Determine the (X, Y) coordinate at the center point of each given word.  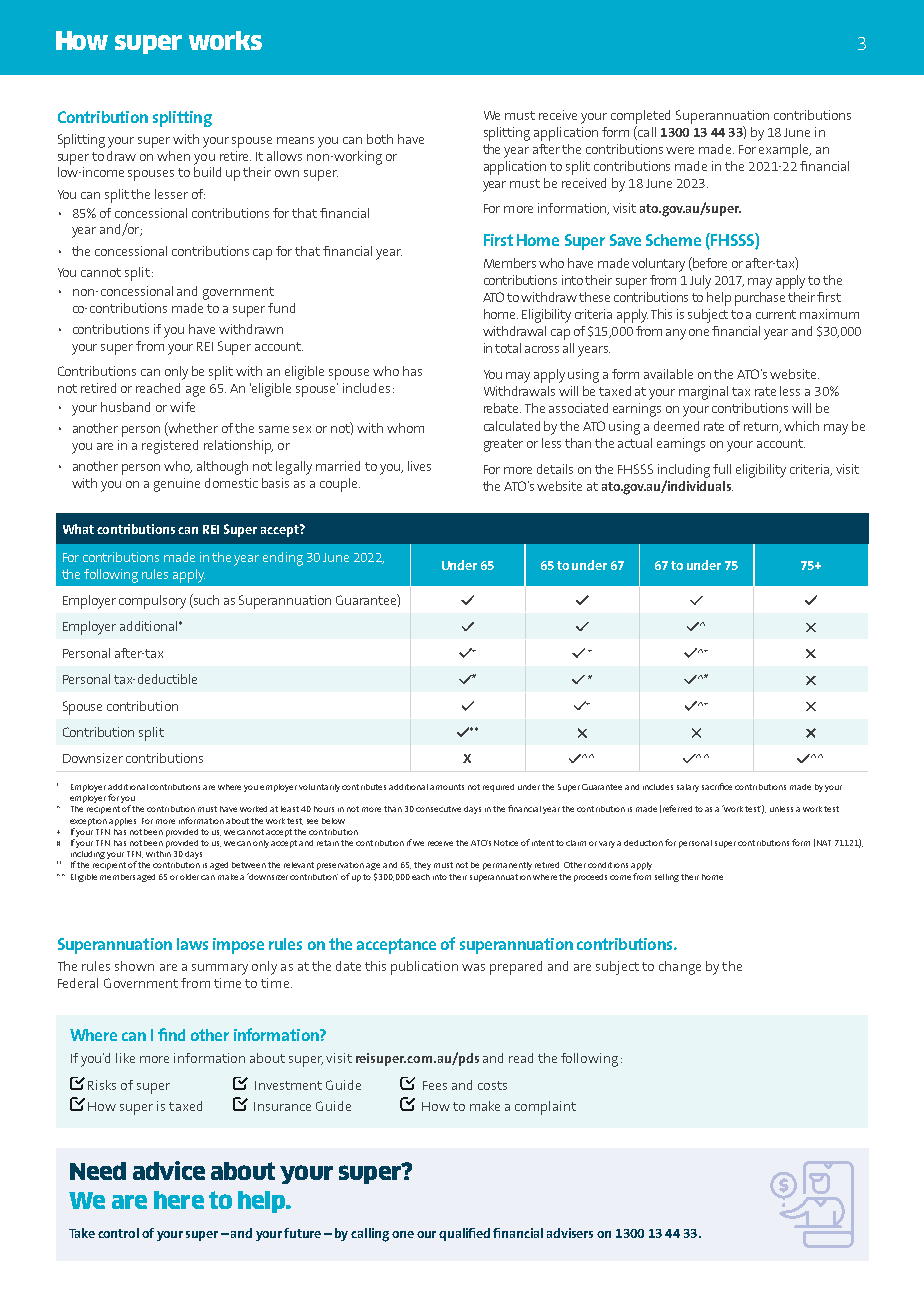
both (380, 139)
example (785, 151)
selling (667, 878)
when (173, 156)
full (722, 469)
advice (169, 1170)
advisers (570, 1233)
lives (419, 466)
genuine (177, 485)
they (422, 866)
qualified (464, 1234)
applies (122, 822)
